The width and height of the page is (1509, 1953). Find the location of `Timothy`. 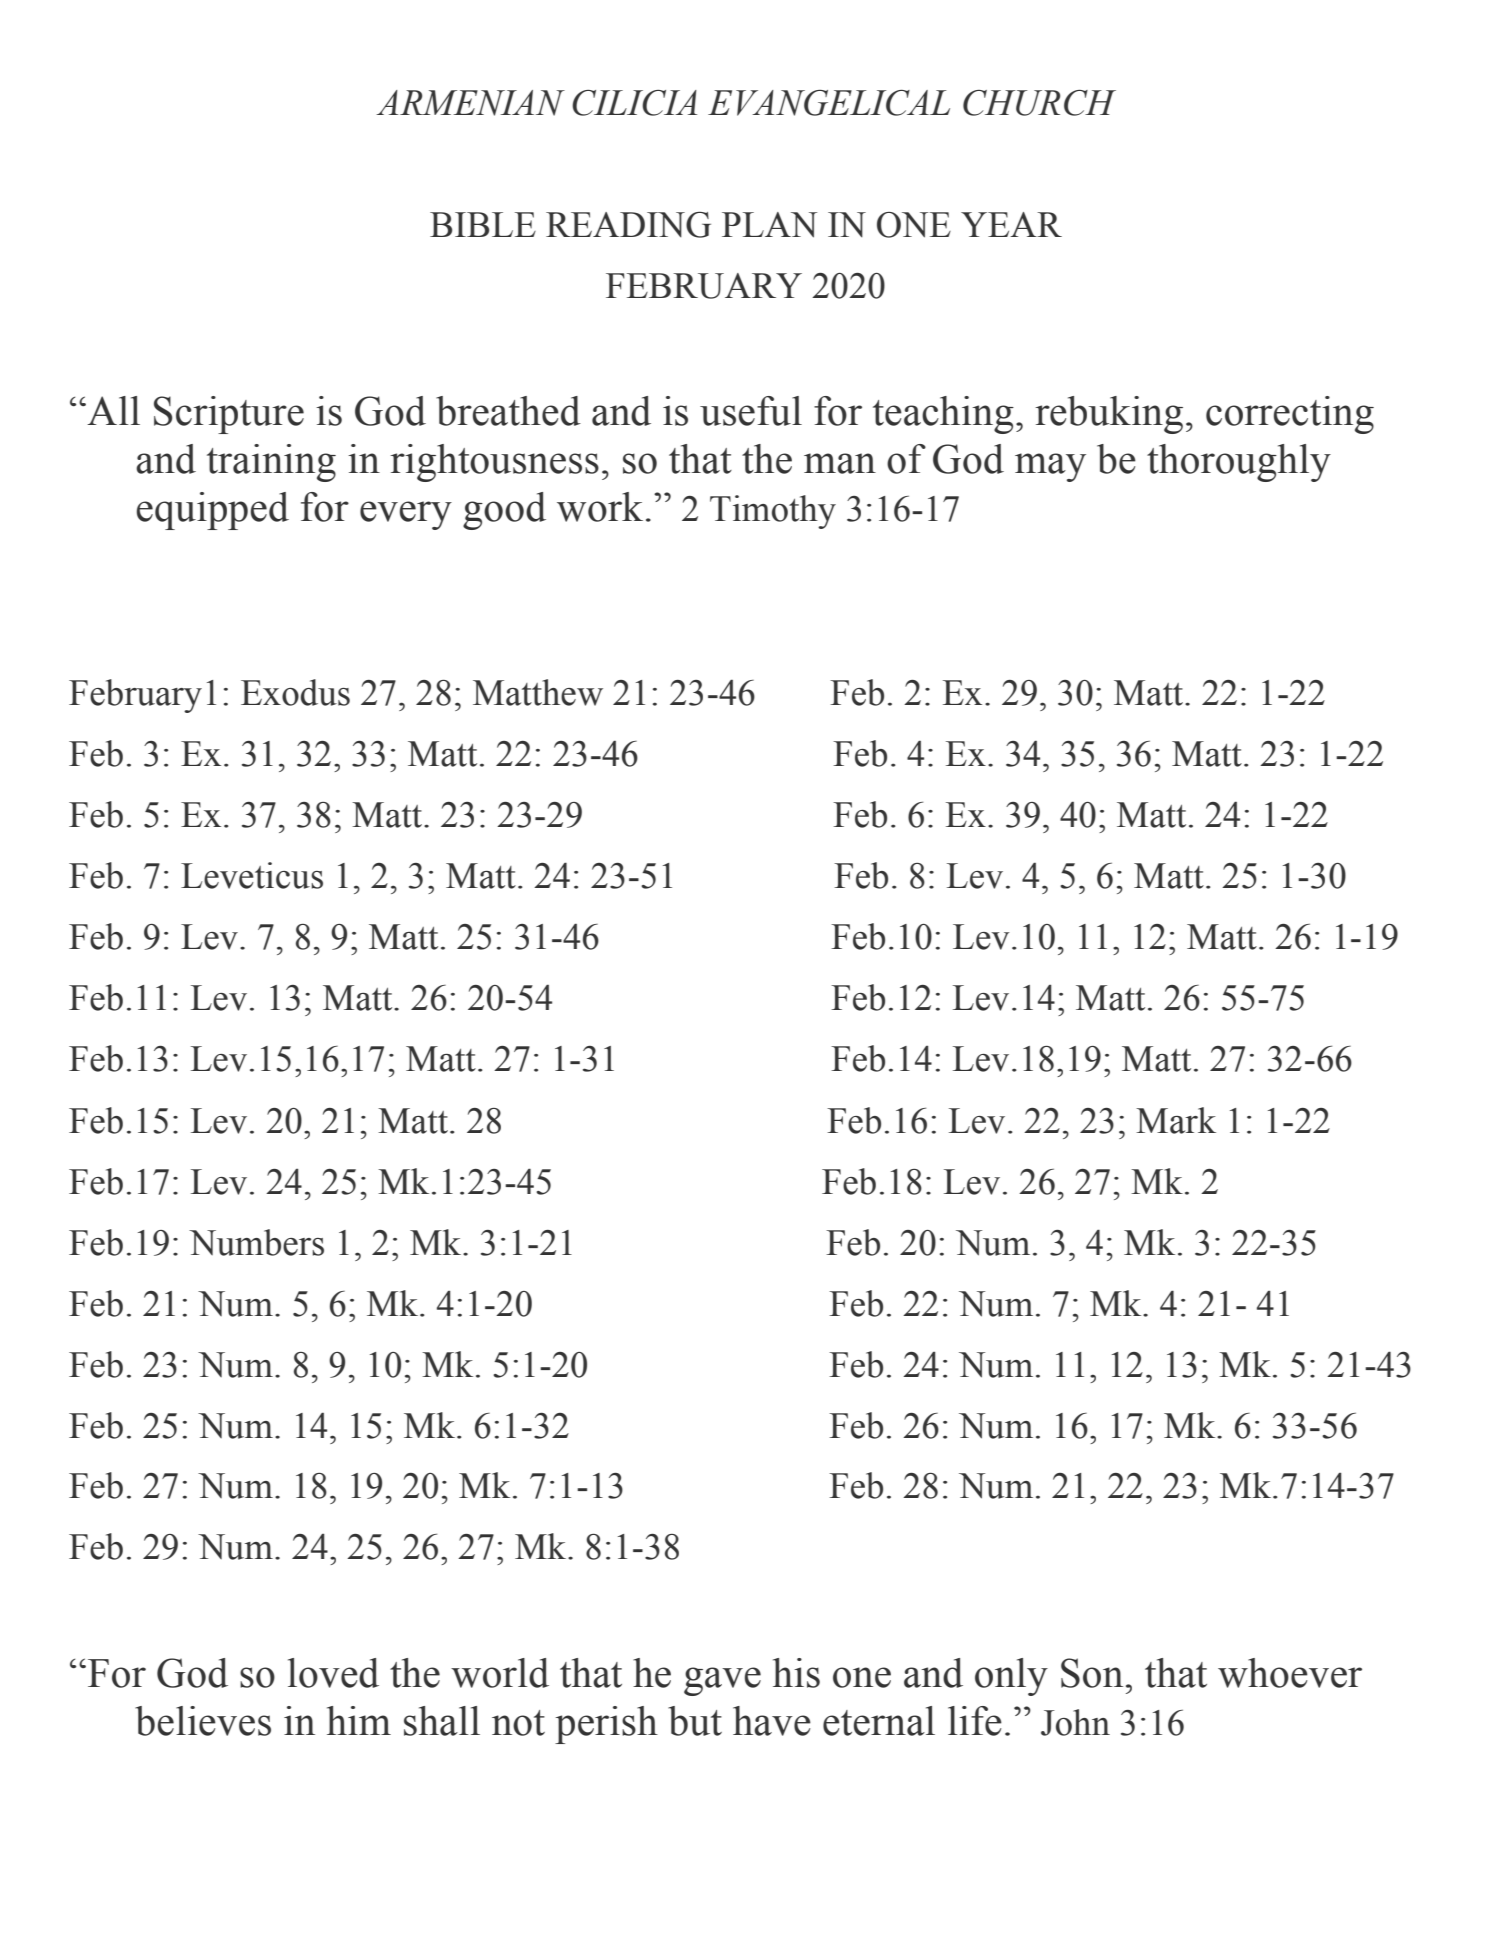

Timothy is located at coordinates (773, 512).
